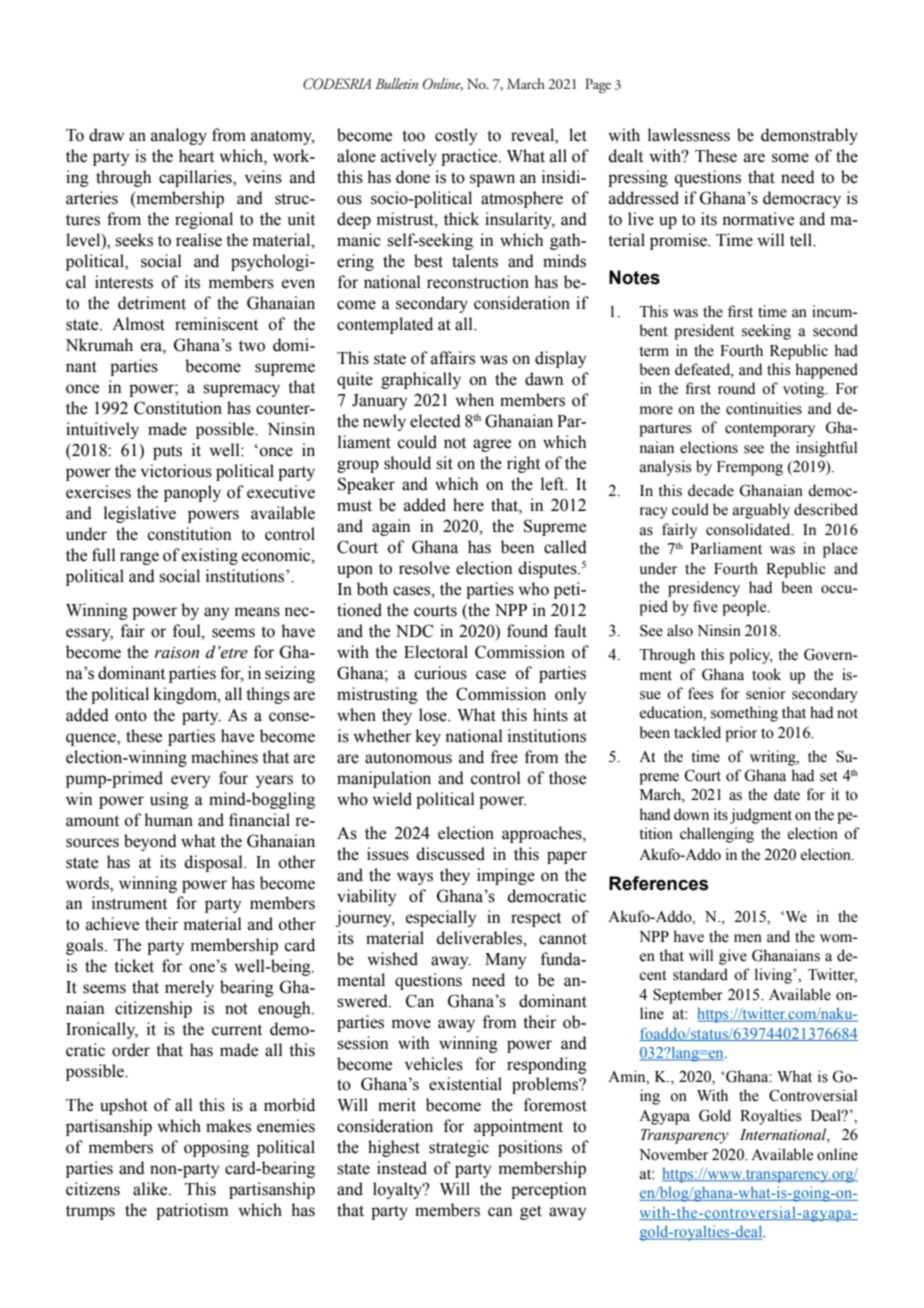 The width and height of the screenshot is (924, 1308). What do you see at coordinates (179, 136) in the screenshot?
I see `analogy` at bounding box center [179, 136].
